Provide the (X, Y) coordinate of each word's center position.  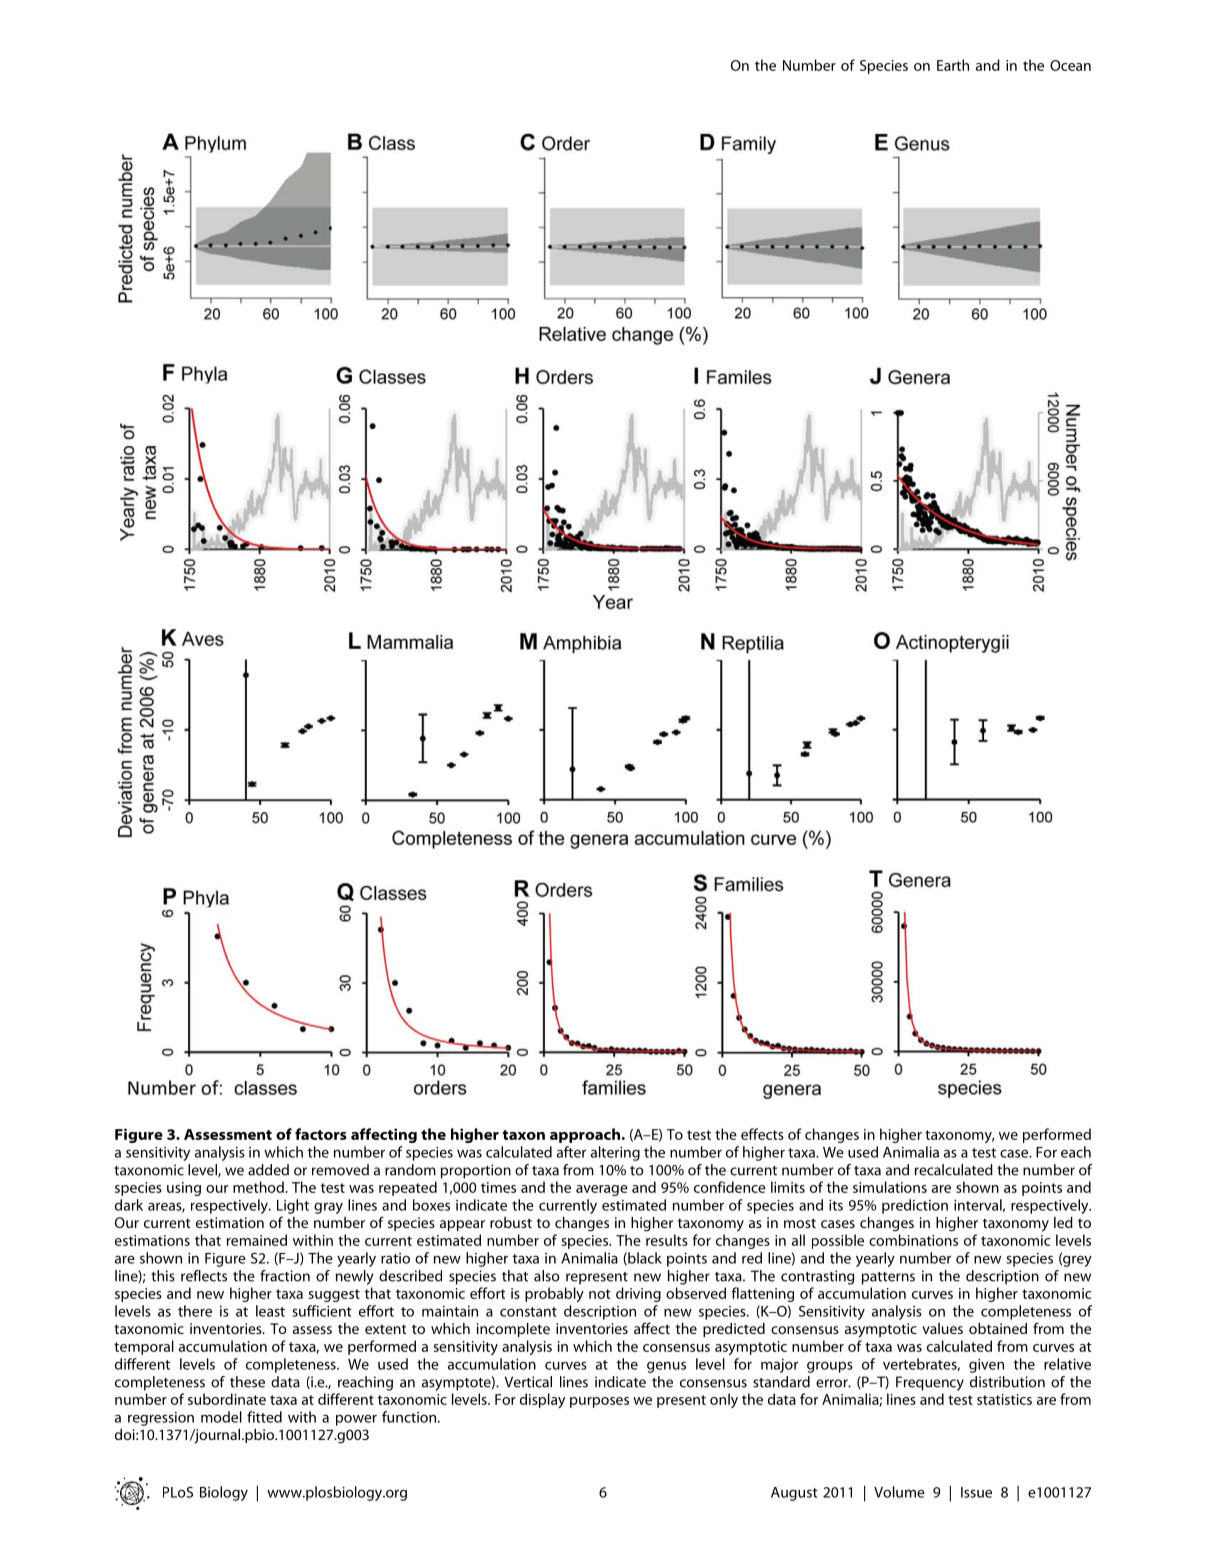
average (602, 1190)
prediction (915, 1206)
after (571, 1152)
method (259, 1187)
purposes (599, 1402)
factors (321, 1134)
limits (788, 1187)
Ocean (1070, 65)
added (268, 1170)
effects (762, 1134)
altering (615, 1153)
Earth (953, 65)
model (221, 1417)
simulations (890, 1187)
